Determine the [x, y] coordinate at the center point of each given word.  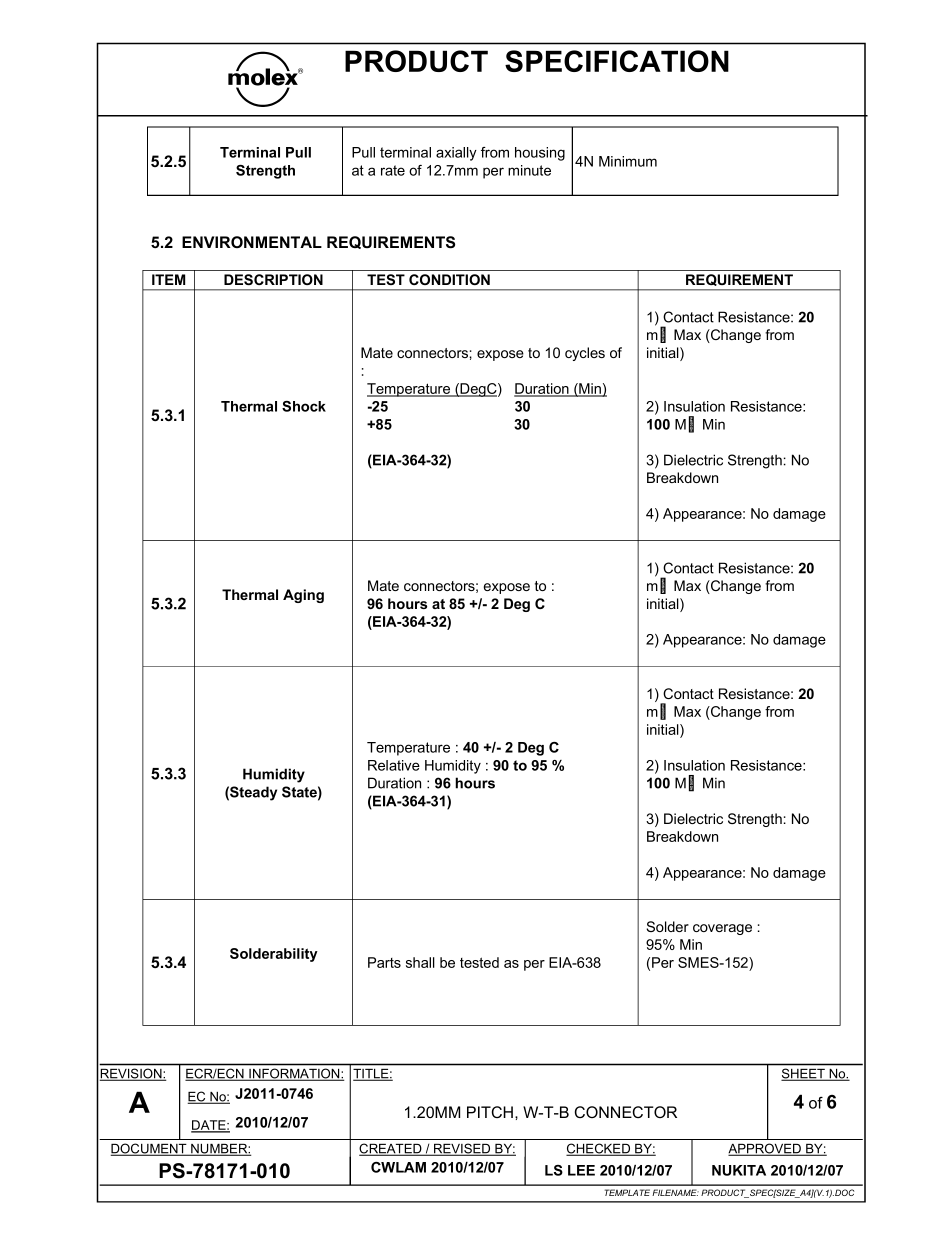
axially [456, 154]
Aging [303, 596]
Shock [304, 406]
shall [420, 962]
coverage [722, 929]
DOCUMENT [150, 1149]
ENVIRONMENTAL [252, 242]
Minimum [628, 161]
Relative [394, 765]
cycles [585, 354]
